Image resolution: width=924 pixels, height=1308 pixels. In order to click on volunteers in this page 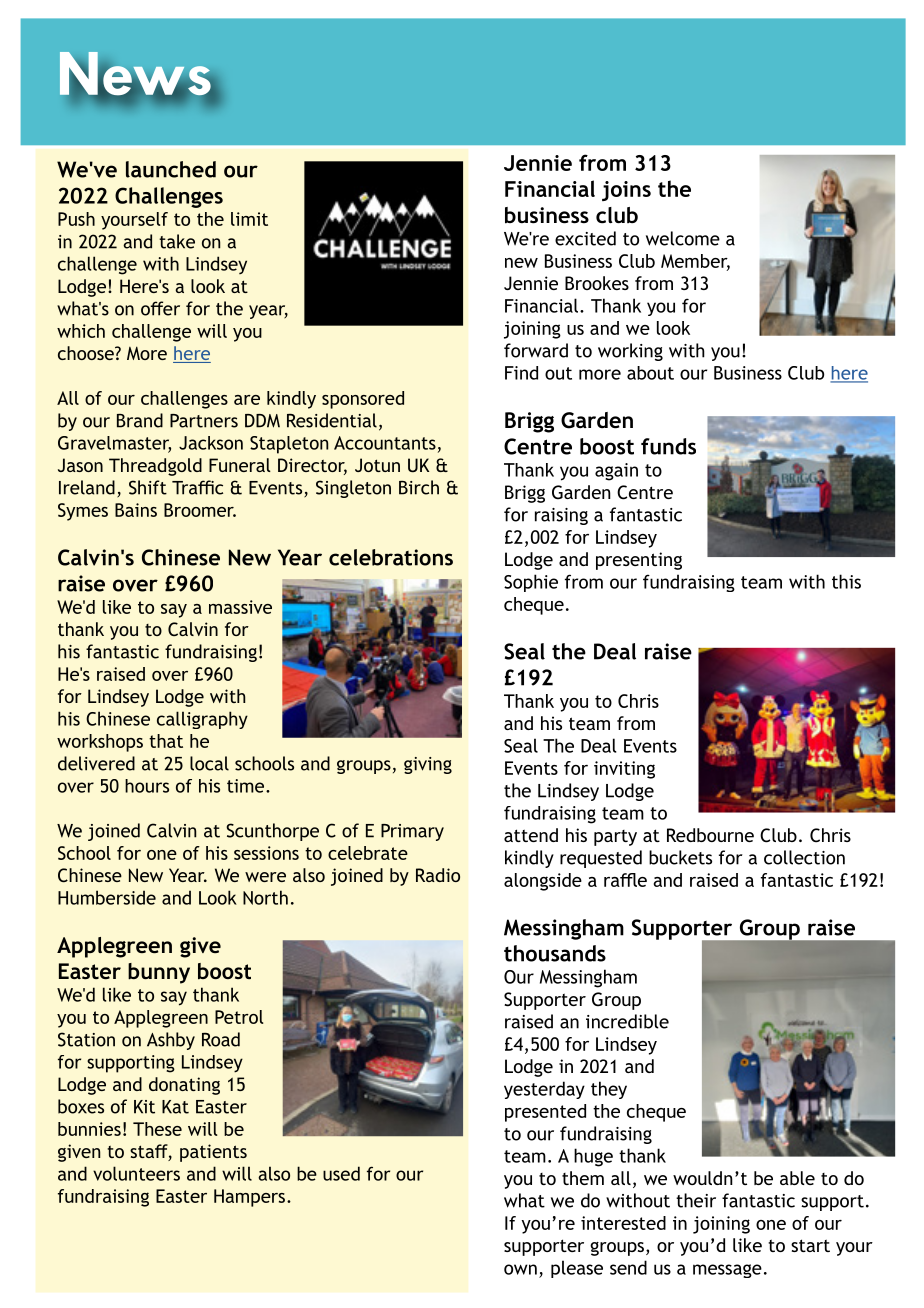, I will do `click(136, 1173)`.
